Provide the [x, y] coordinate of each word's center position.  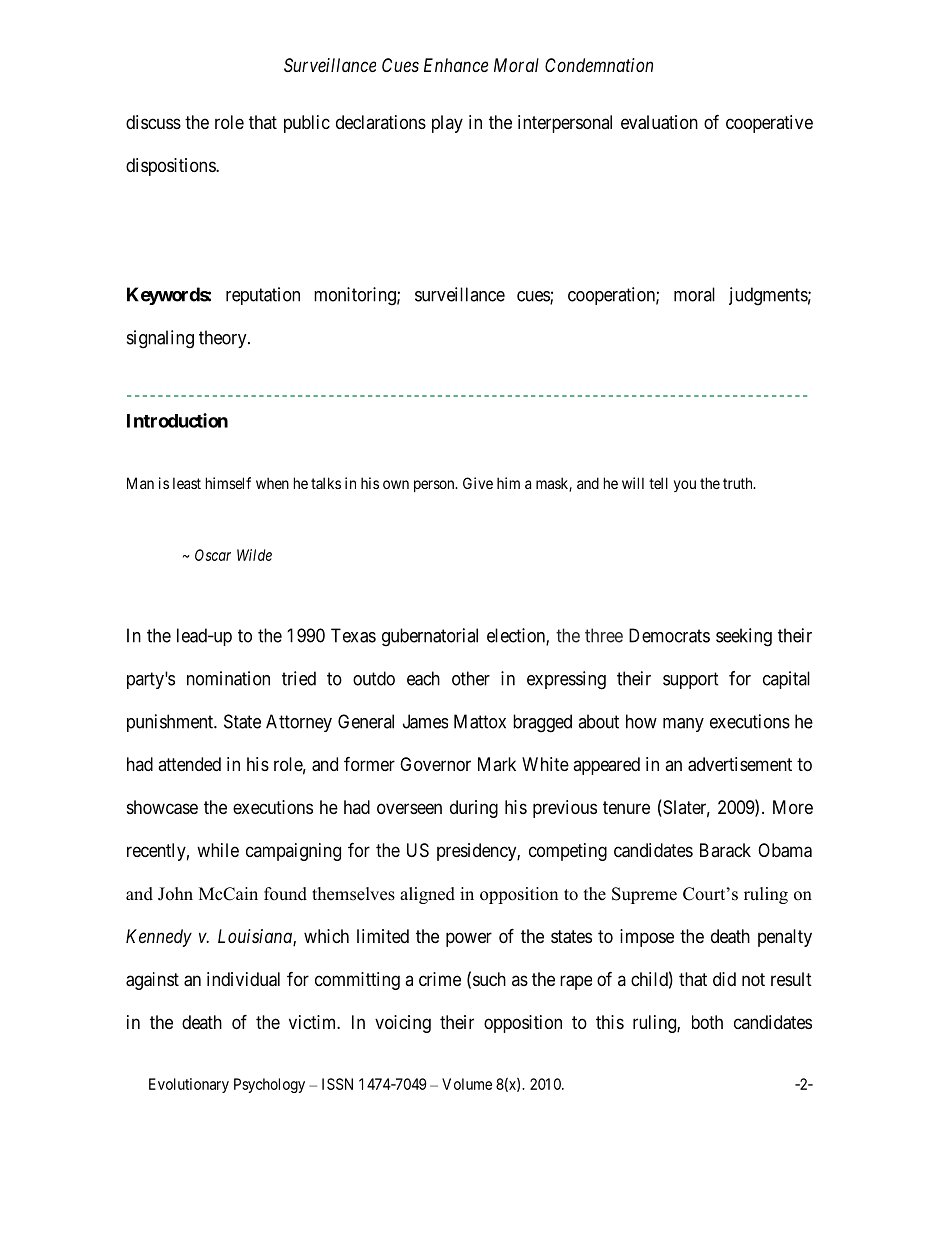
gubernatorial [430, 637]
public [307, 124]
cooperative [769, 124]
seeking [744, 637]
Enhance [456, 65]
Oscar [213, 555]
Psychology [269, 1085]
